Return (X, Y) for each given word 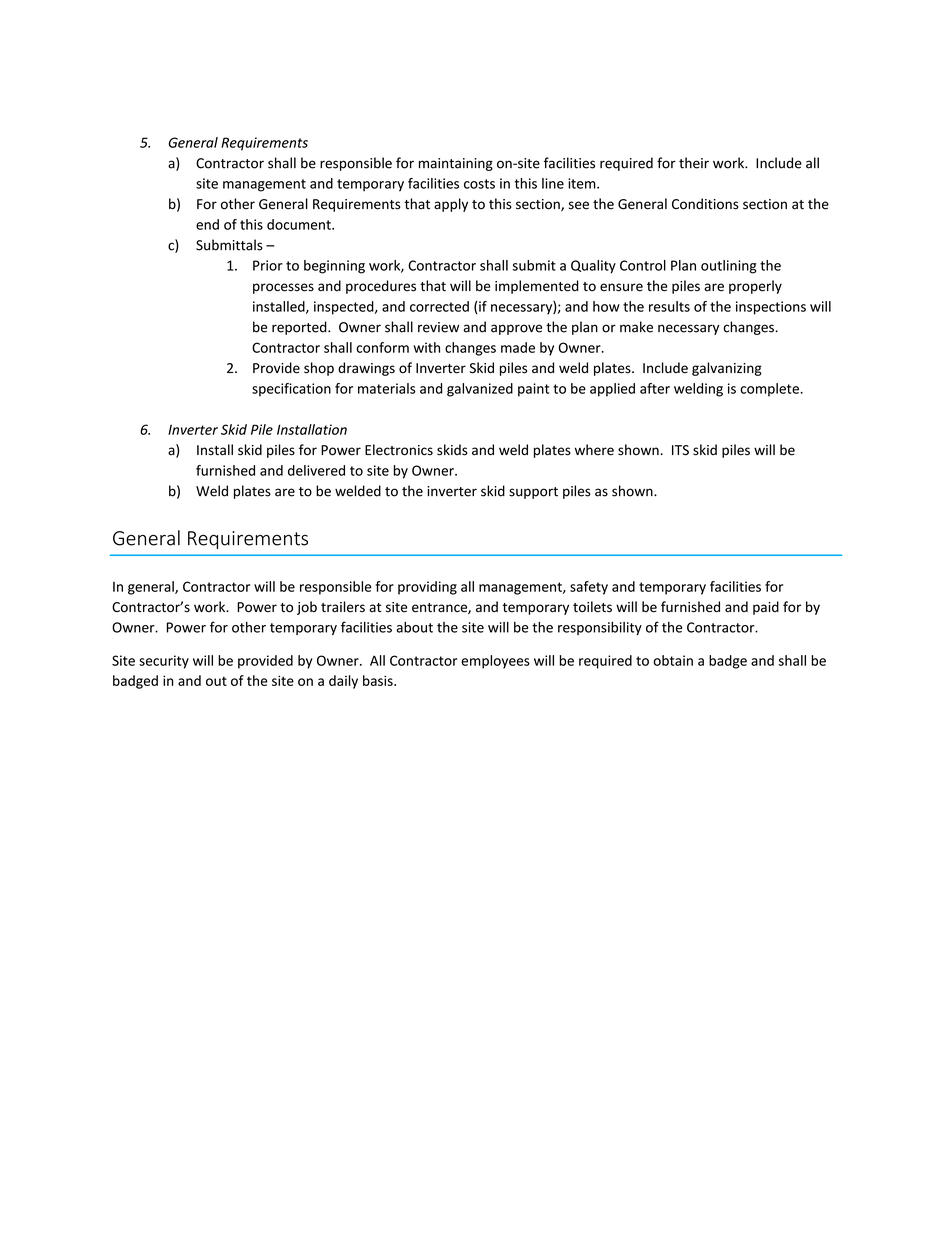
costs (479, 184)
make (636, 327)
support (533, 493)
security (164, 662)
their (694, 163)
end (207, 224)
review (438, 327)
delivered (316, 470)
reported (300, 328)
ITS (680, 450)
